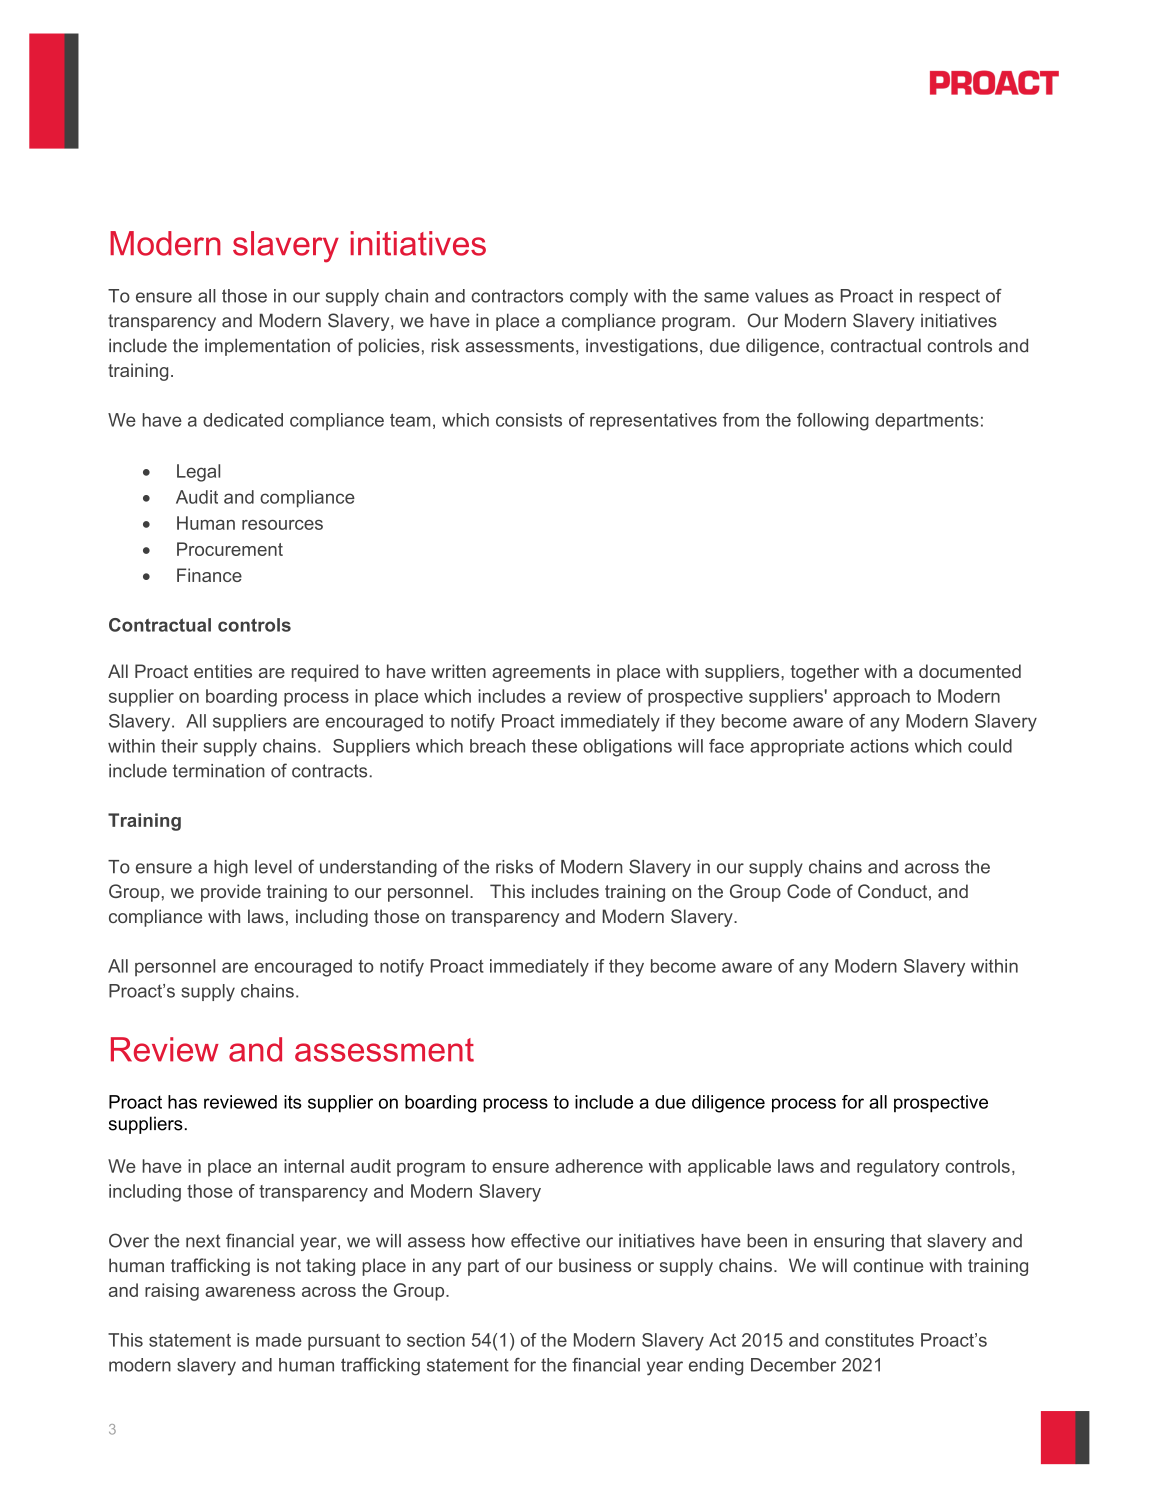 The image size is (1149, 1487). I want to click on respect, so click(949, 297).
